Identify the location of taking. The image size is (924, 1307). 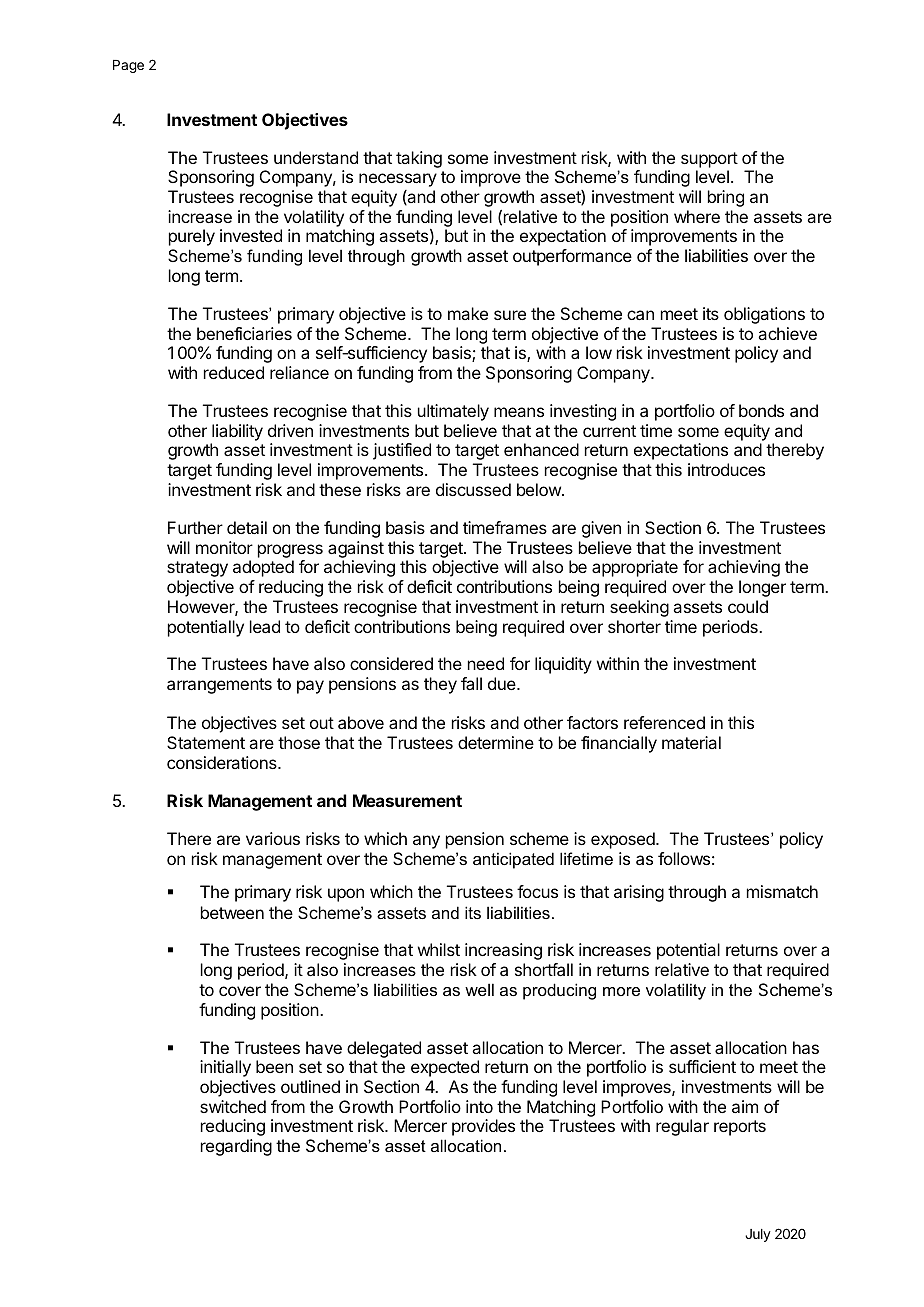
(419, 159).
